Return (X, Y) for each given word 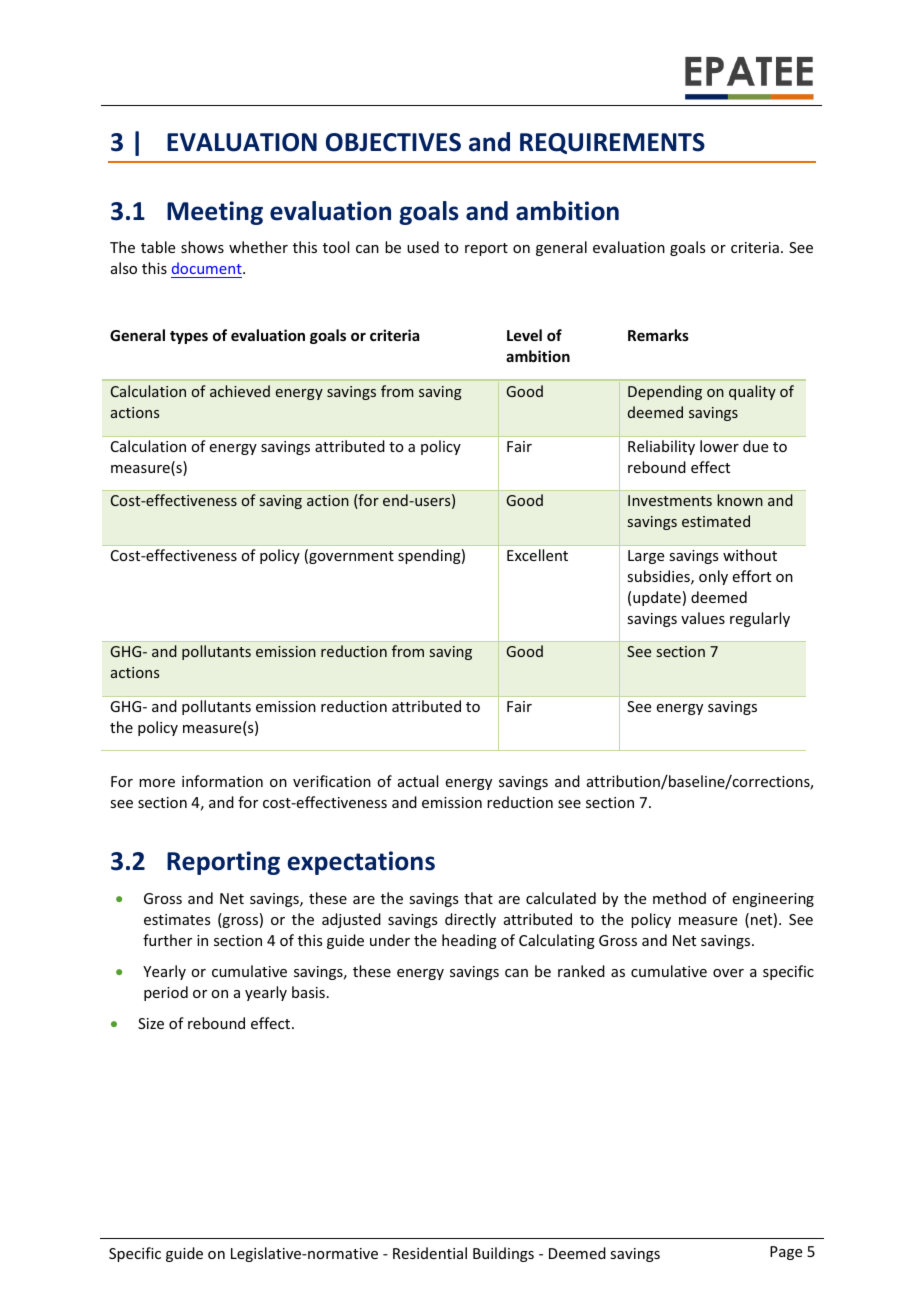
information (222, 781)
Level (524, 335)
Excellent (537, 555)
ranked (581, 971)
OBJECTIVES (393, 142)
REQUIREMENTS (612, 143)
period (166, 993)
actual (418, 781)
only (713, 577)
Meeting (215, 213)
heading (469, 941)
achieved (240, 391)
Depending (665, 392)
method (679, 898)
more (157, 783)
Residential (430, 1253)
